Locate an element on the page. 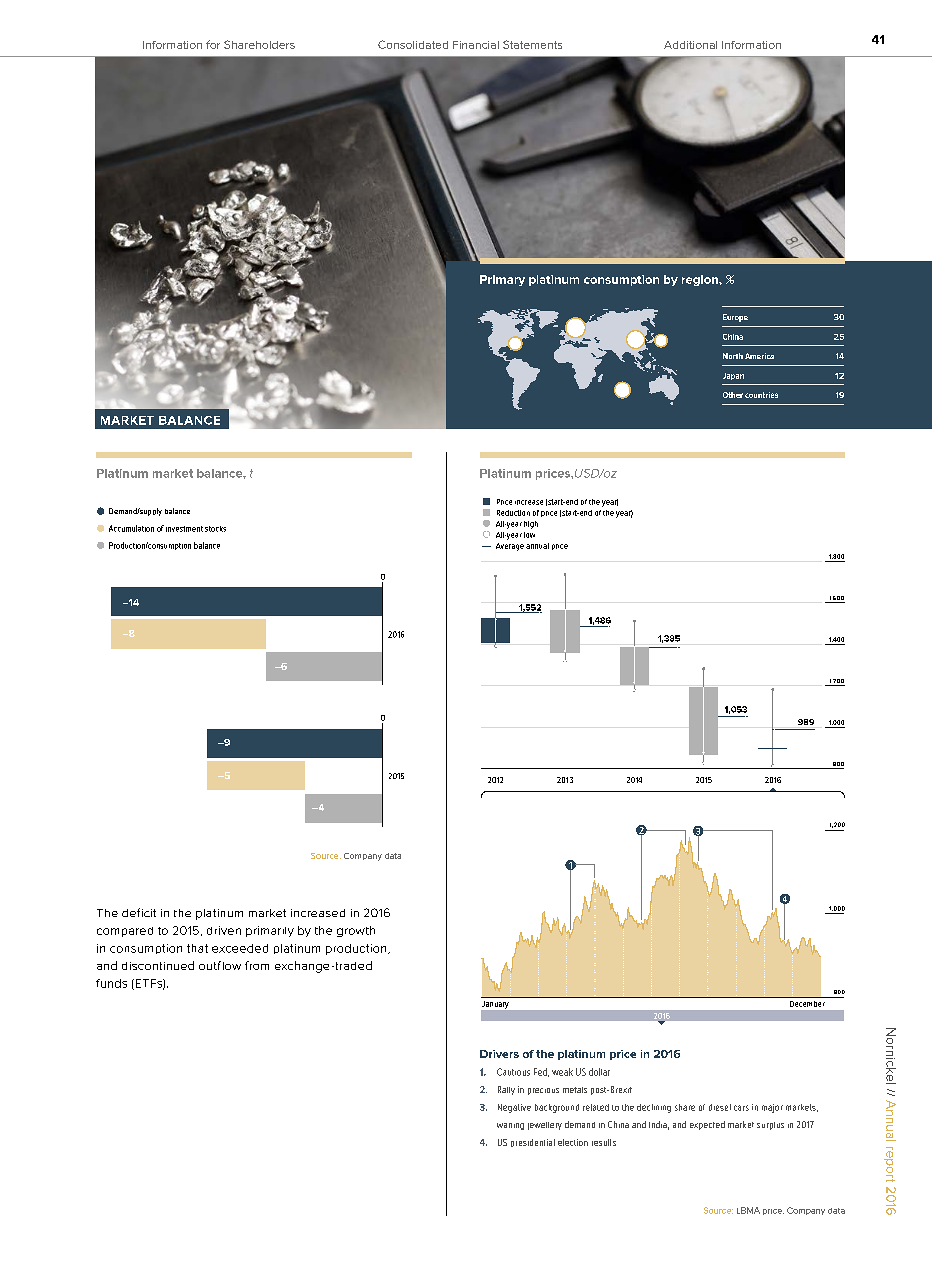 This document has width=932, height=1288. Reduction is located at coordinates (513, 513).
